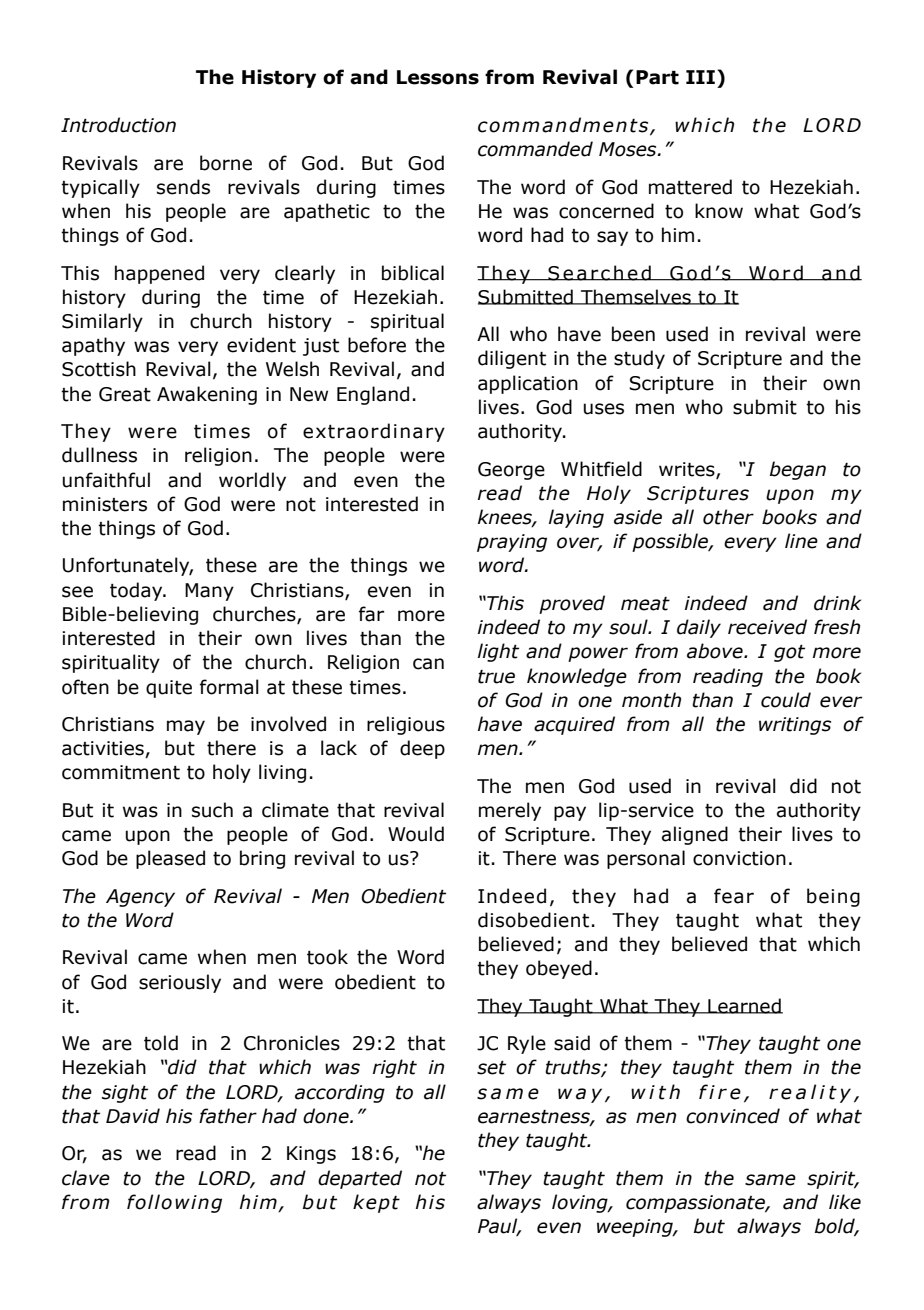  What do you see at coordinates (376, 1203) in the document?
I see `kept` at bounding box center [376, 1203].
